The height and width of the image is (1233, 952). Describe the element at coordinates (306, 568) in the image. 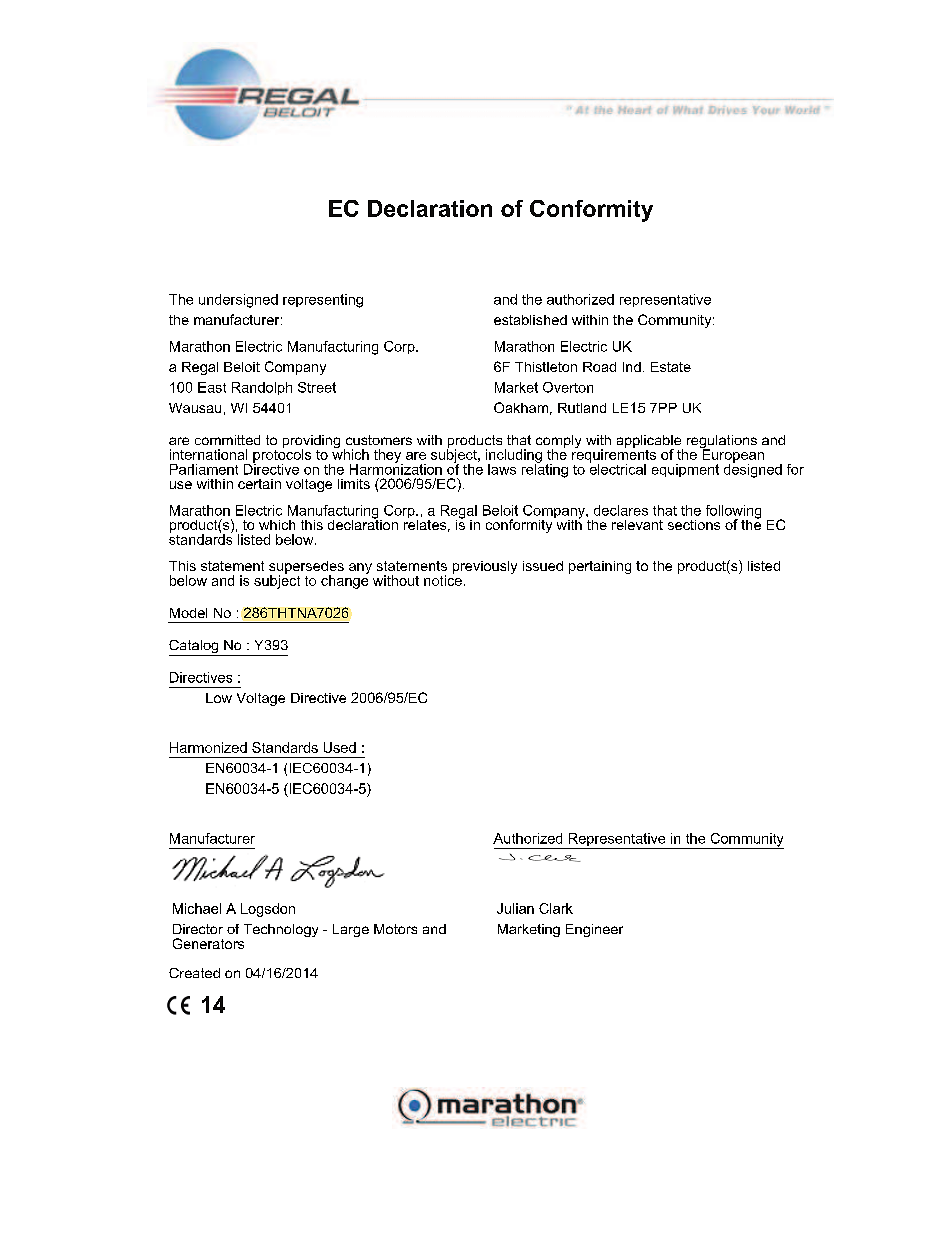

I see `supersedes` at that location.
